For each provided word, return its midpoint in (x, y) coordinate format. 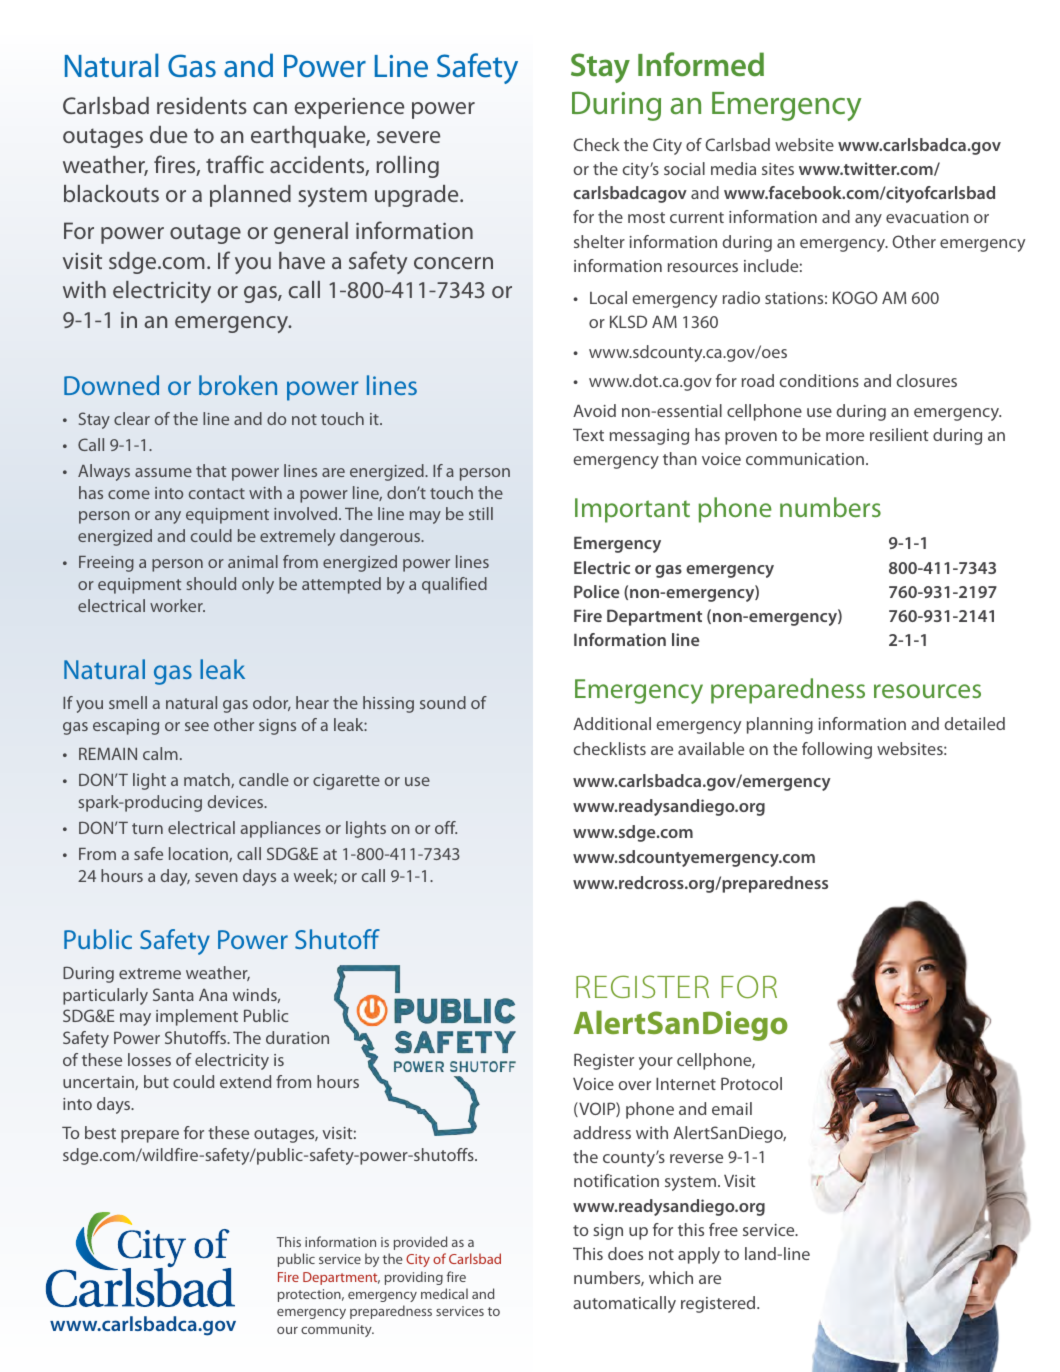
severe (408, 137)
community (337, 1330)
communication (805, 459)
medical (444, 1293)
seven (216, 877)
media (733, 168)
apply (699, 1255)
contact (217, 493)
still (481, 513)
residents (202, 105)
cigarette (346, 782)
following (837, 750)
